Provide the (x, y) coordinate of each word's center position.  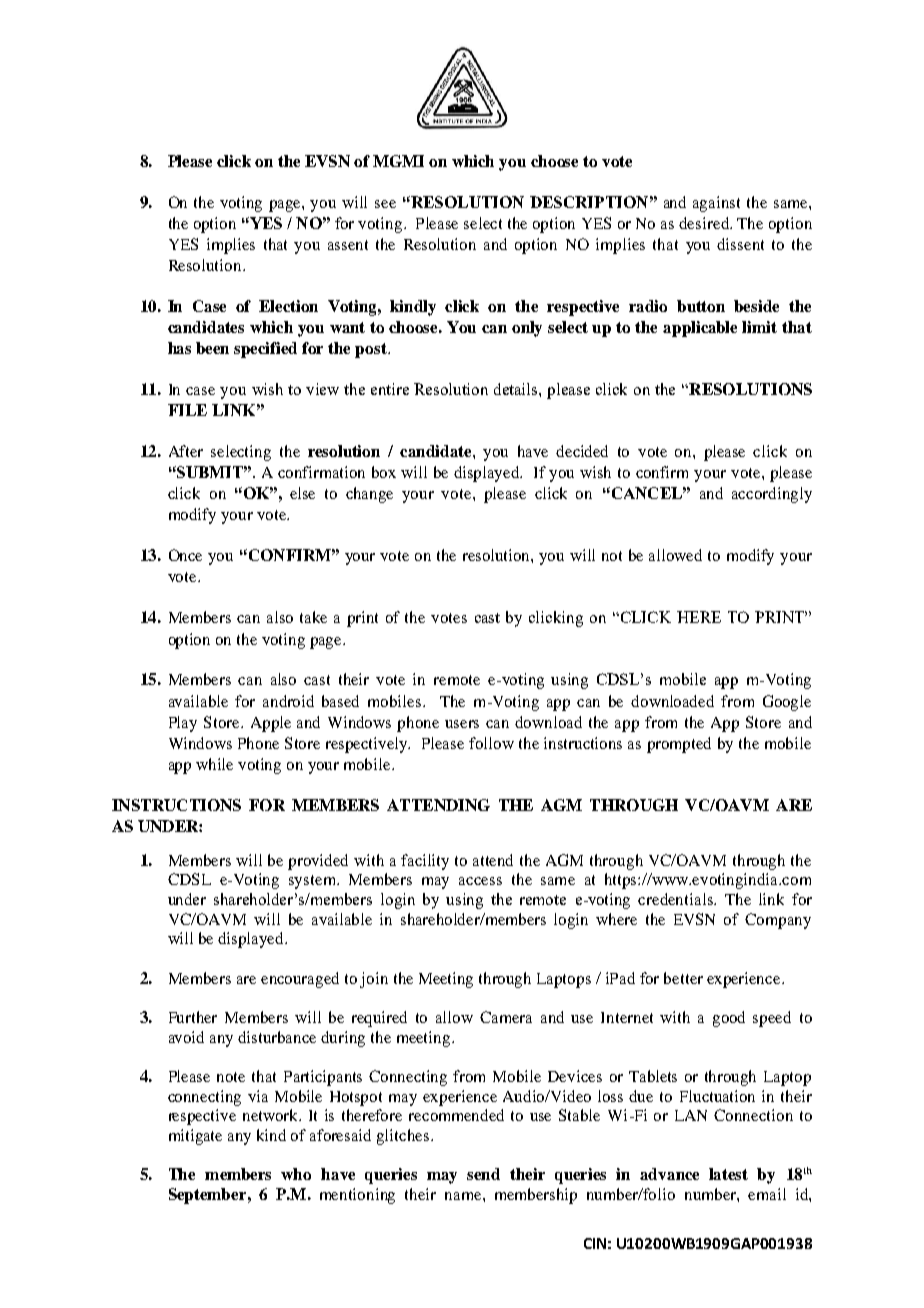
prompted (679, 745)
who (296, 1174)
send (483, 1174)
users (462, 724)
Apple (271, 724)
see (385, 204)
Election (288, 306)
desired (705, 223)
